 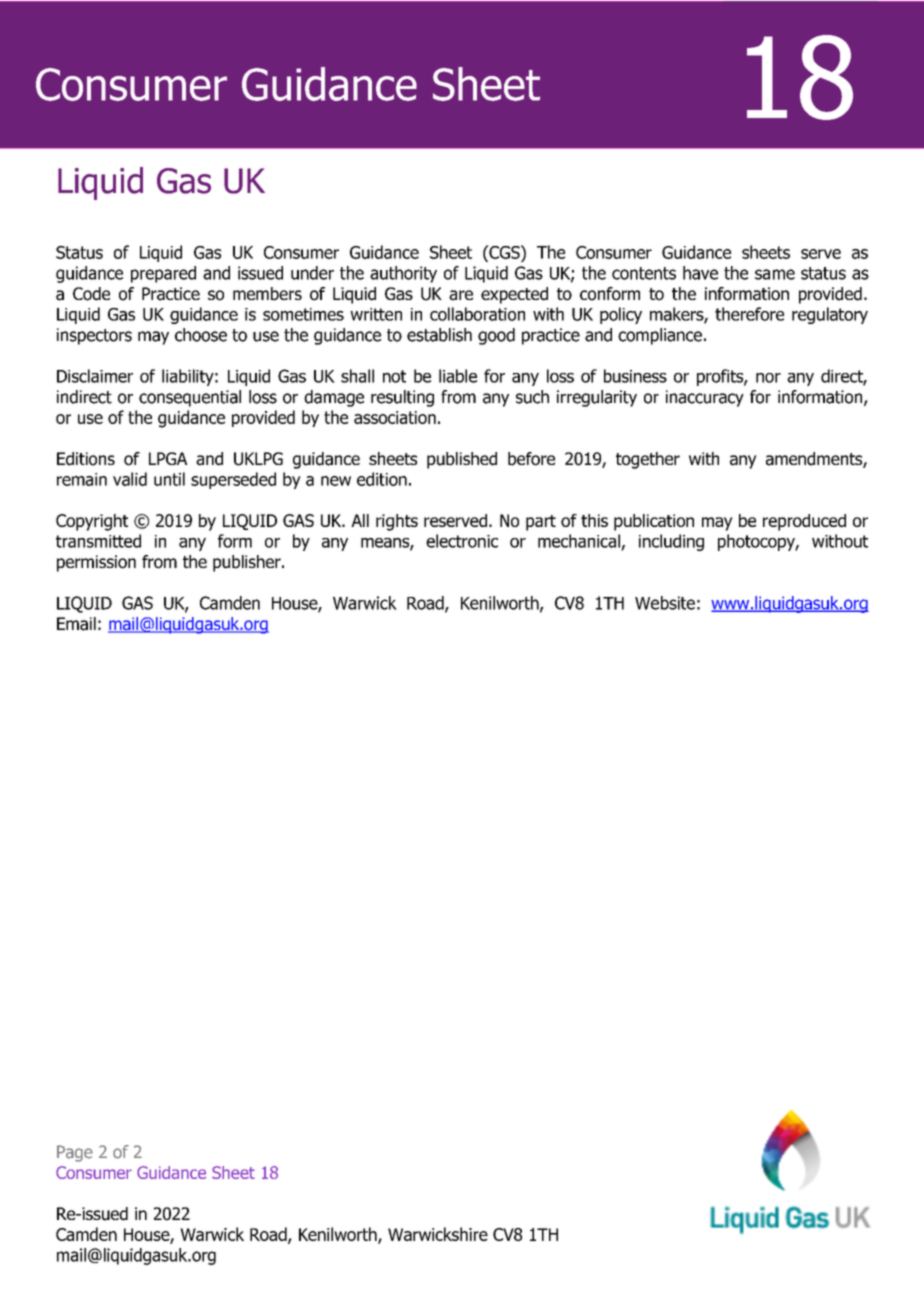 I want to click on therefore, so click(x=749, y=314).
